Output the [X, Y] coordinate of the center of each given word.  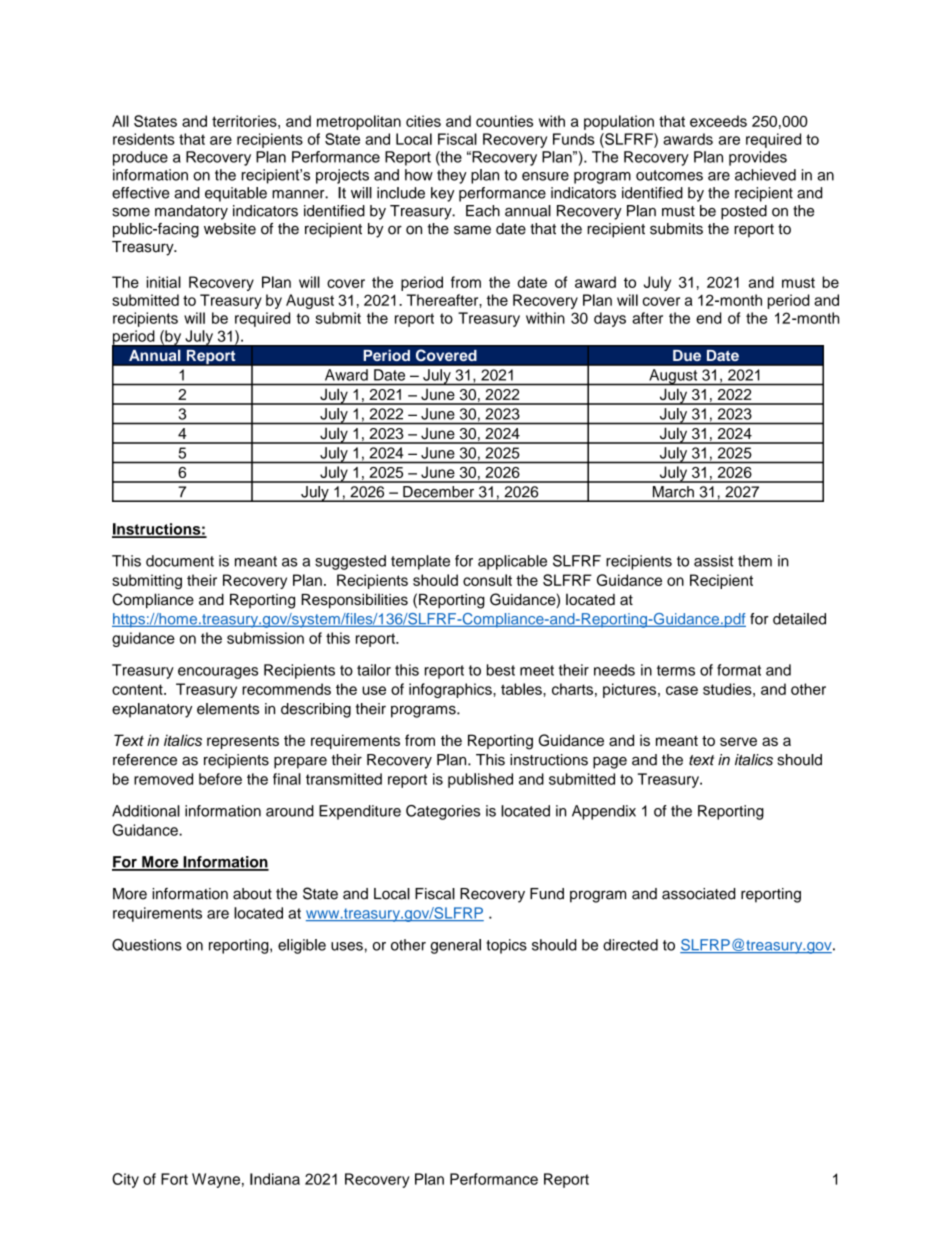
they [452, 176]
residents [144, 139]
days [610, 319]
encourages [218, 673]
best [501, 670]
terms [676, 670]
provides [758, 158]
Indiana [275, 1179]
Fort [174, 1179]
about [252, 894]
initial [164, 282]
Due [687, 355]
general [455, 946]
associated [698, 894]
